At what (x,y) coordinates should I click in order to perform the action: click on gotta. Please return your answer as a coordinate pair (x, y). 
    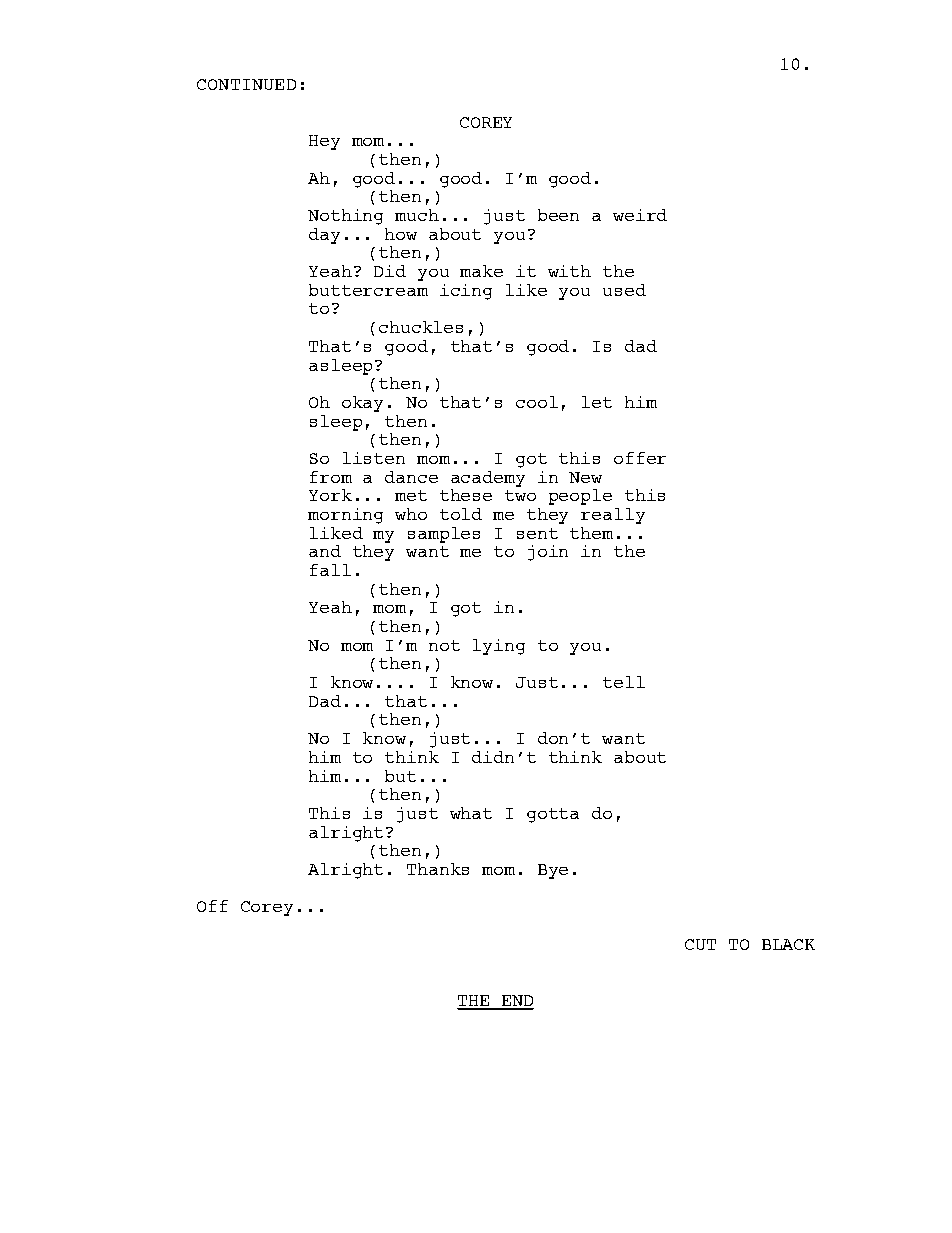
    Looking at the image, I should click on (553, 815).
